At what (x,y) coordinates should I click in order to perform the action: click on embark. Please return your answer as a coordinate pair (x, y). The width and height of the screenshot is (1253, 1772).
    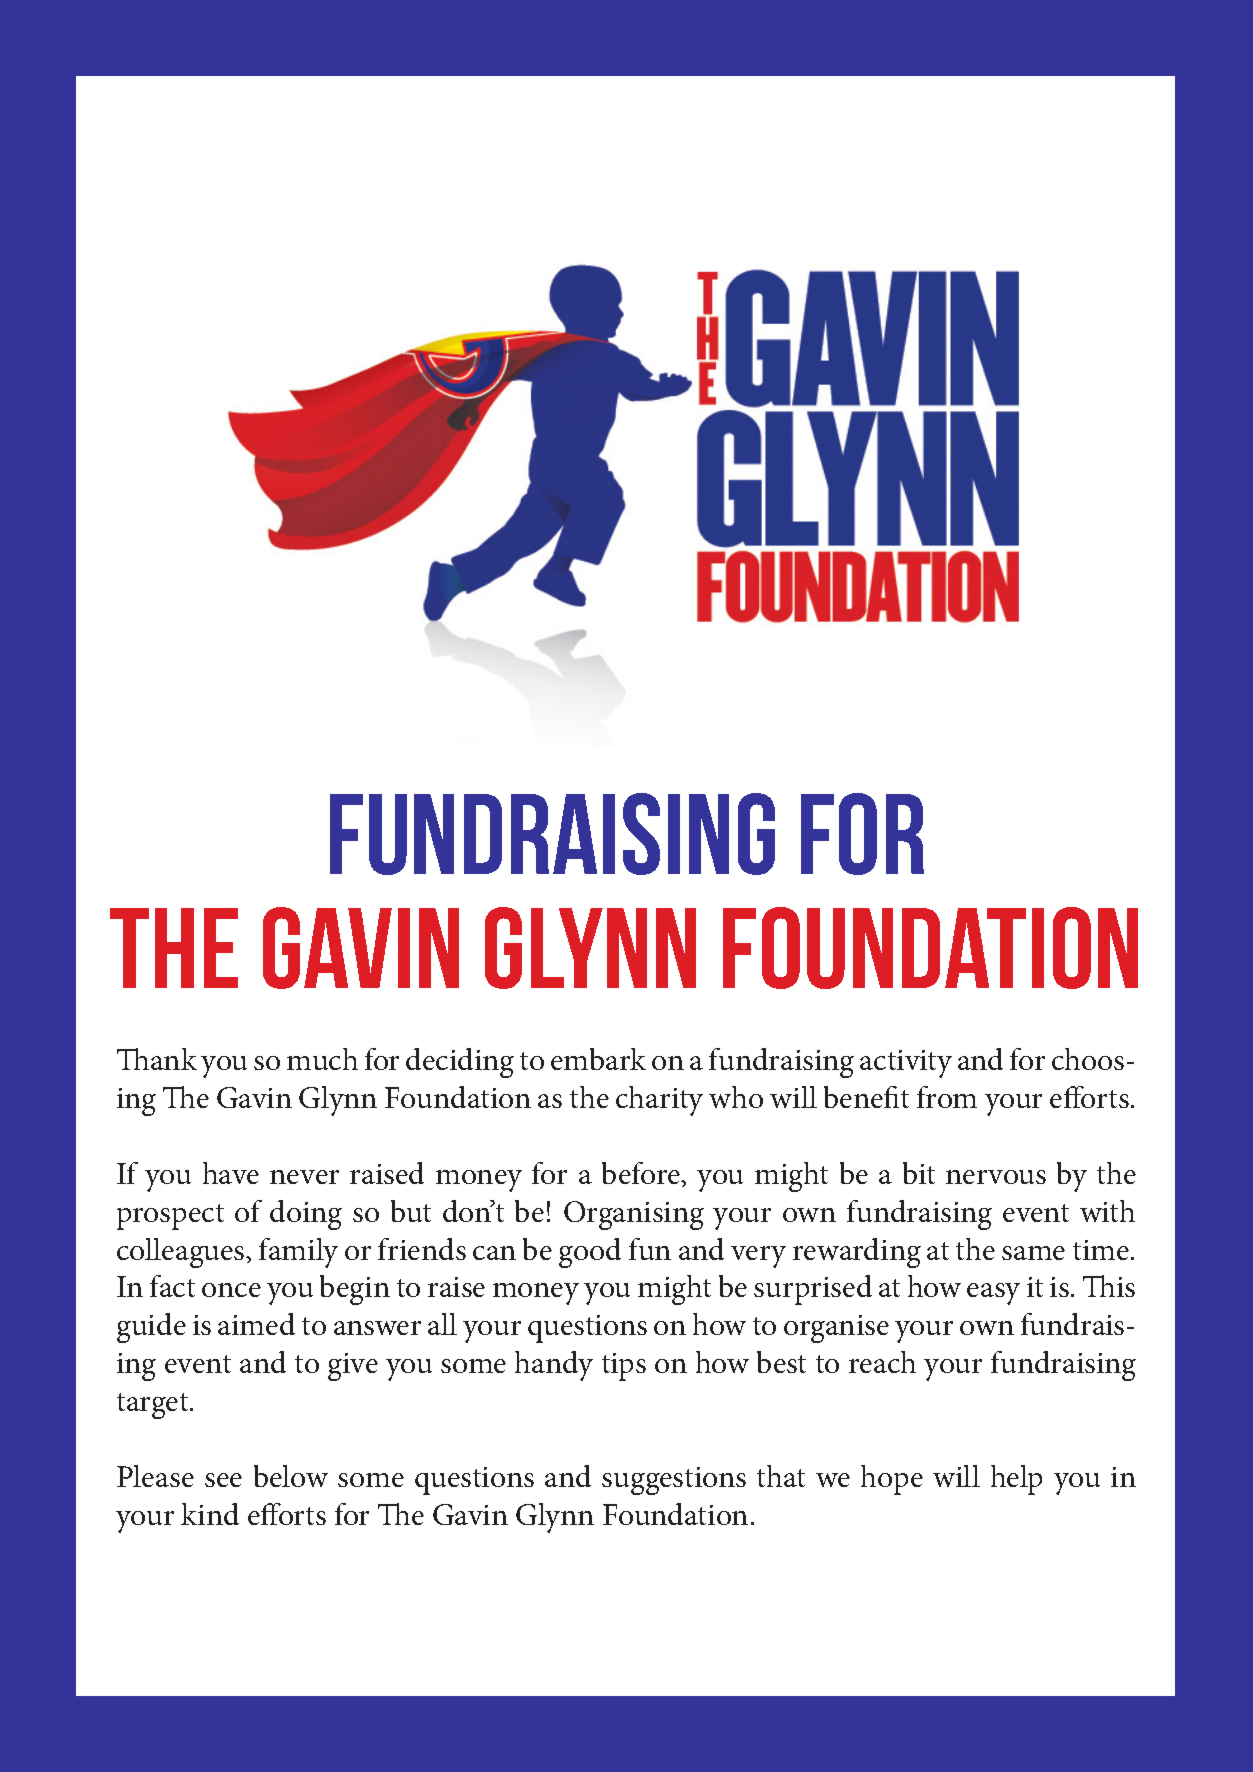
    Looking at the image, I should click on (598, 1059).
